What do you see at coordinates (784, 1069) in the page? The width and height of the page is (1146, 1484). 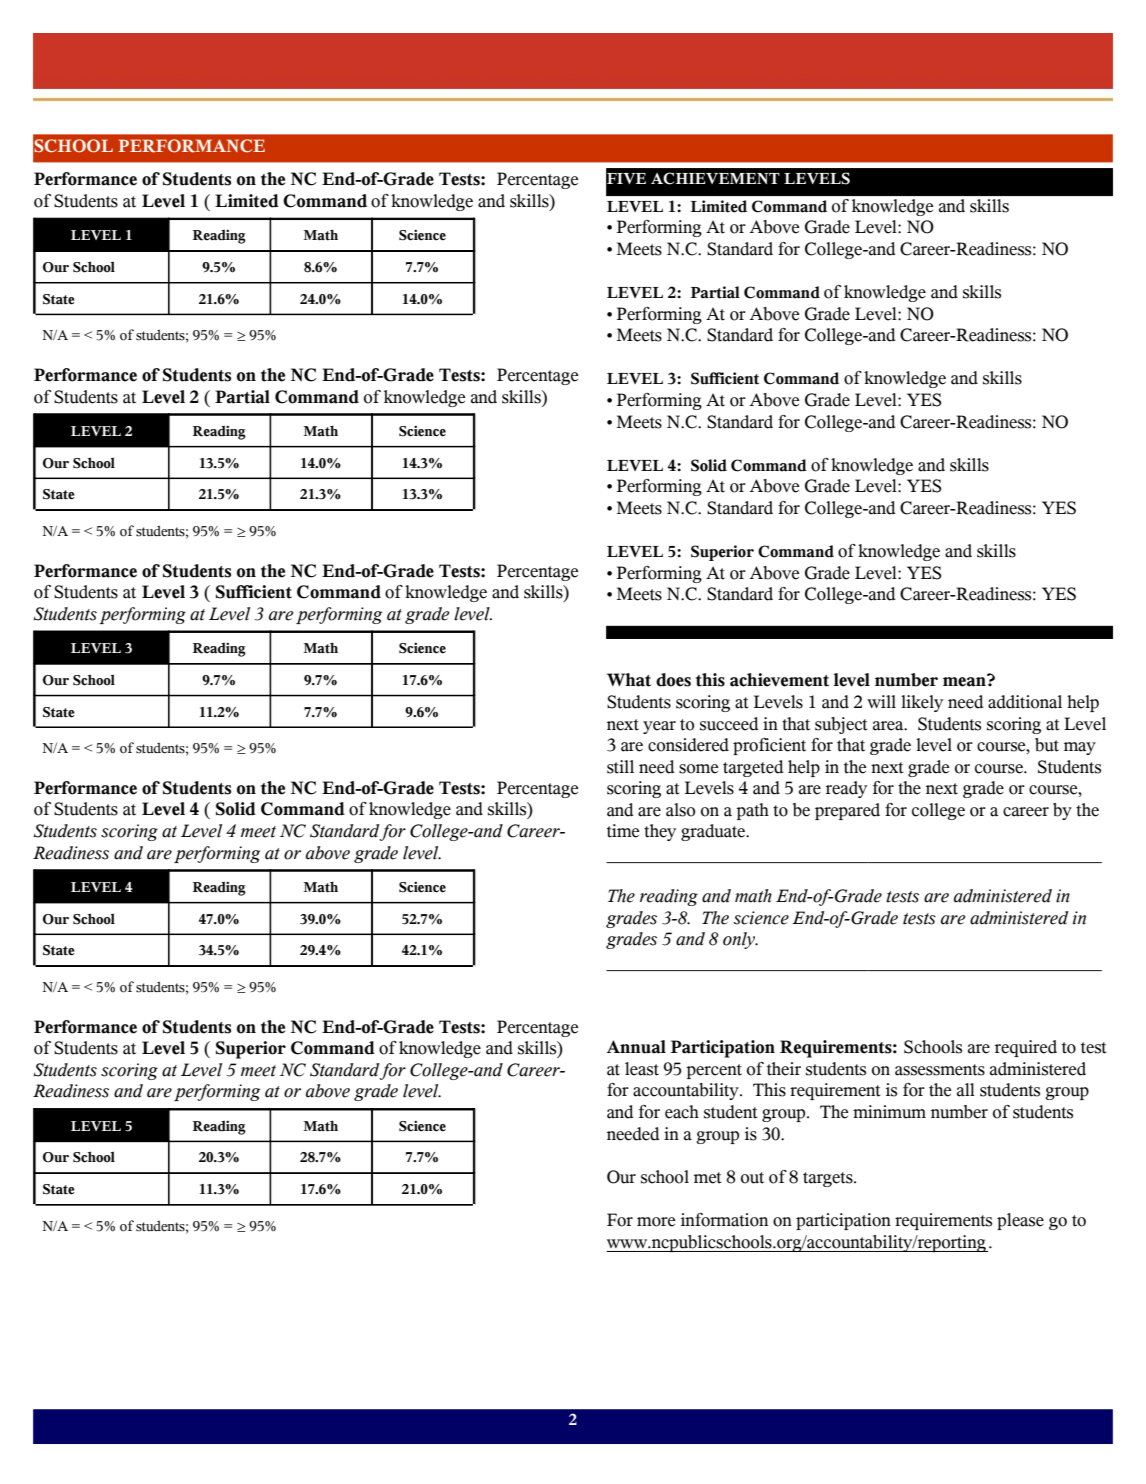 I see `their` at bounding box center [784, 1069].
